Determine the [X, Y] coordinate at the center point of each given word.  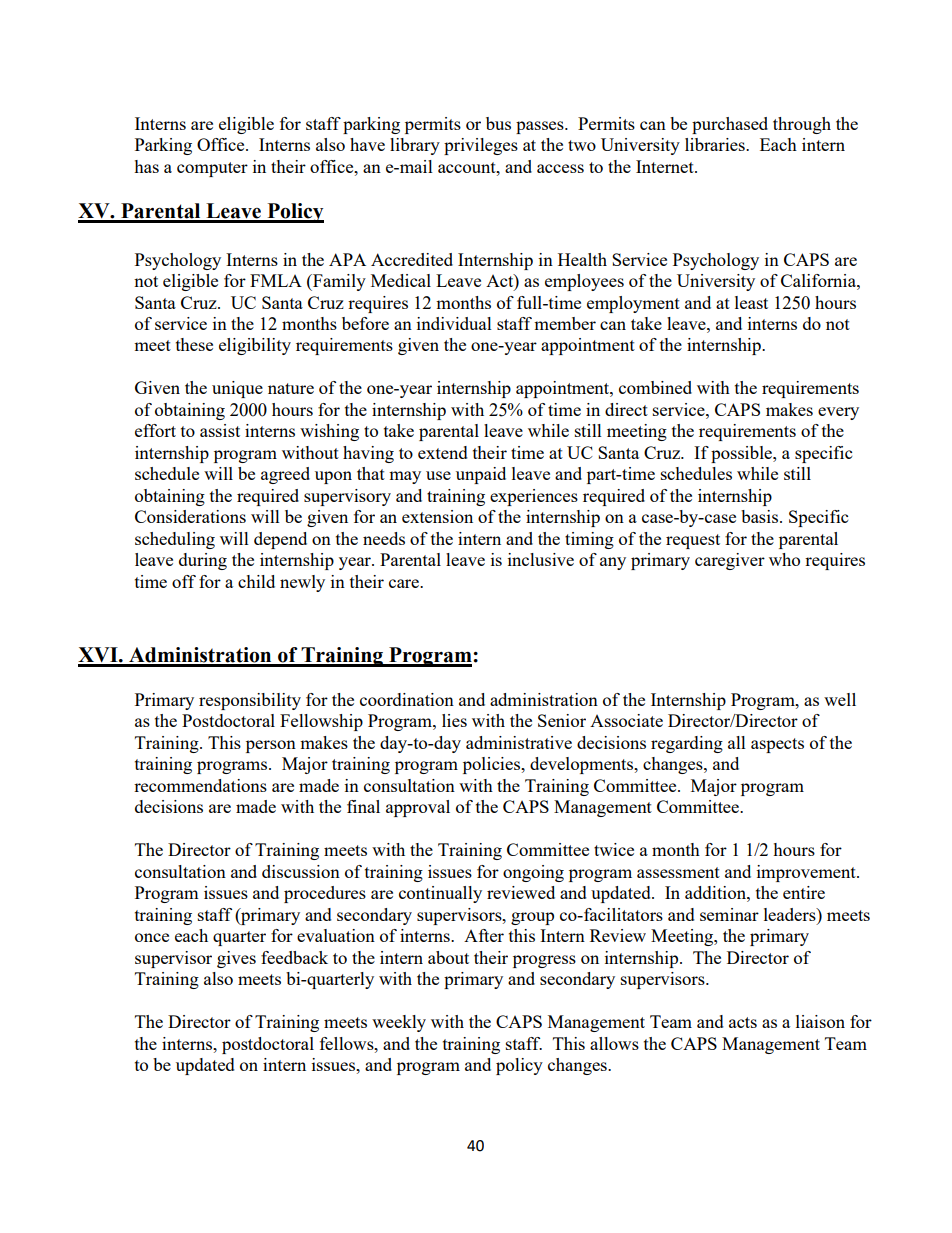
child [256, 581]
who [784, 559]
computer [212, 169]
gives [236, 959]
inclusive [541, 559]
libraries [716, 144]
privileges [481, 146]
